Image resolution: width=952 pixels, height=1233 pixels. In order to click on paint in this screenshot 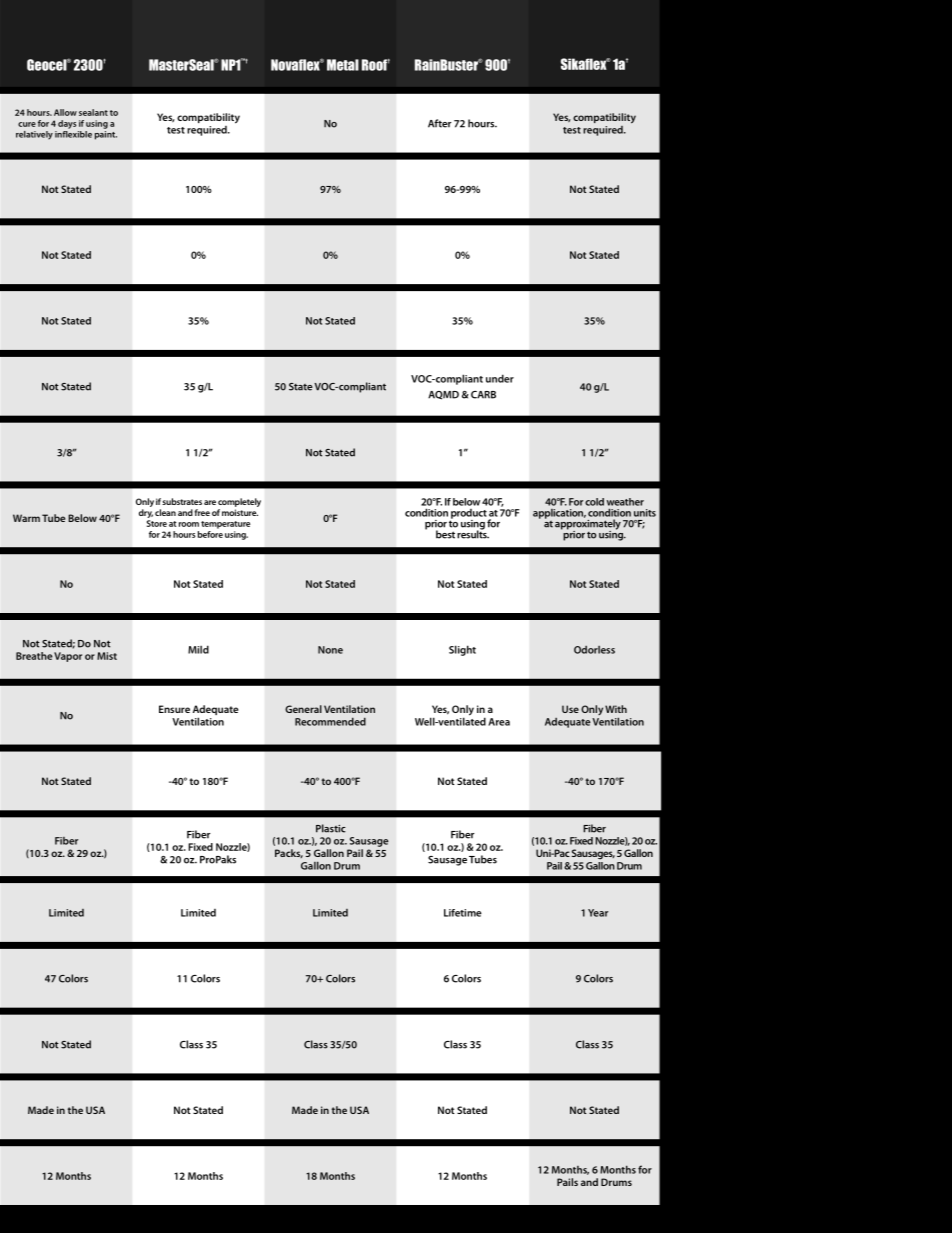, I will do `click(106, 135)`.
